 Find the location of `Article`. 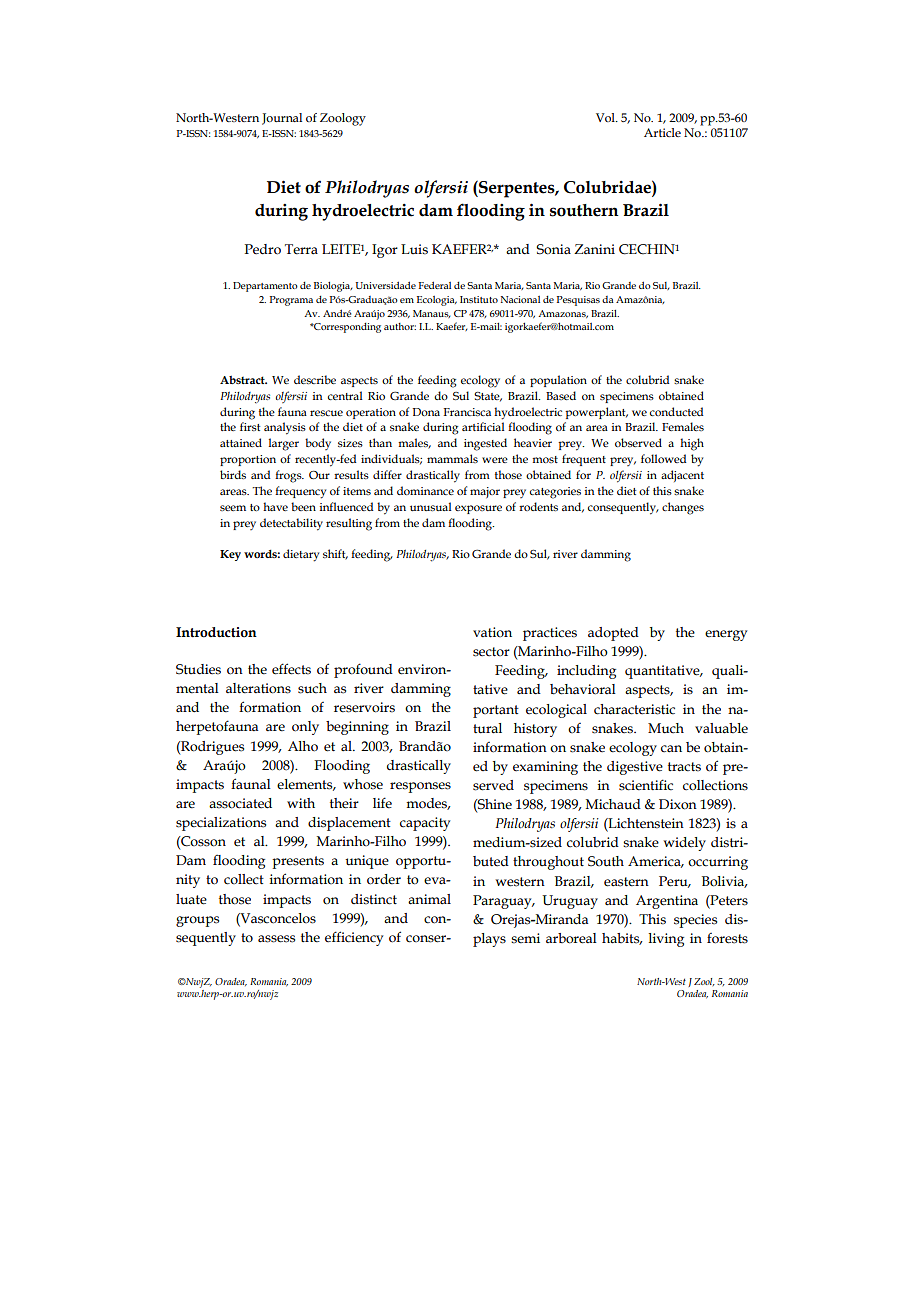

Article is located at coordinates (662, 132).
